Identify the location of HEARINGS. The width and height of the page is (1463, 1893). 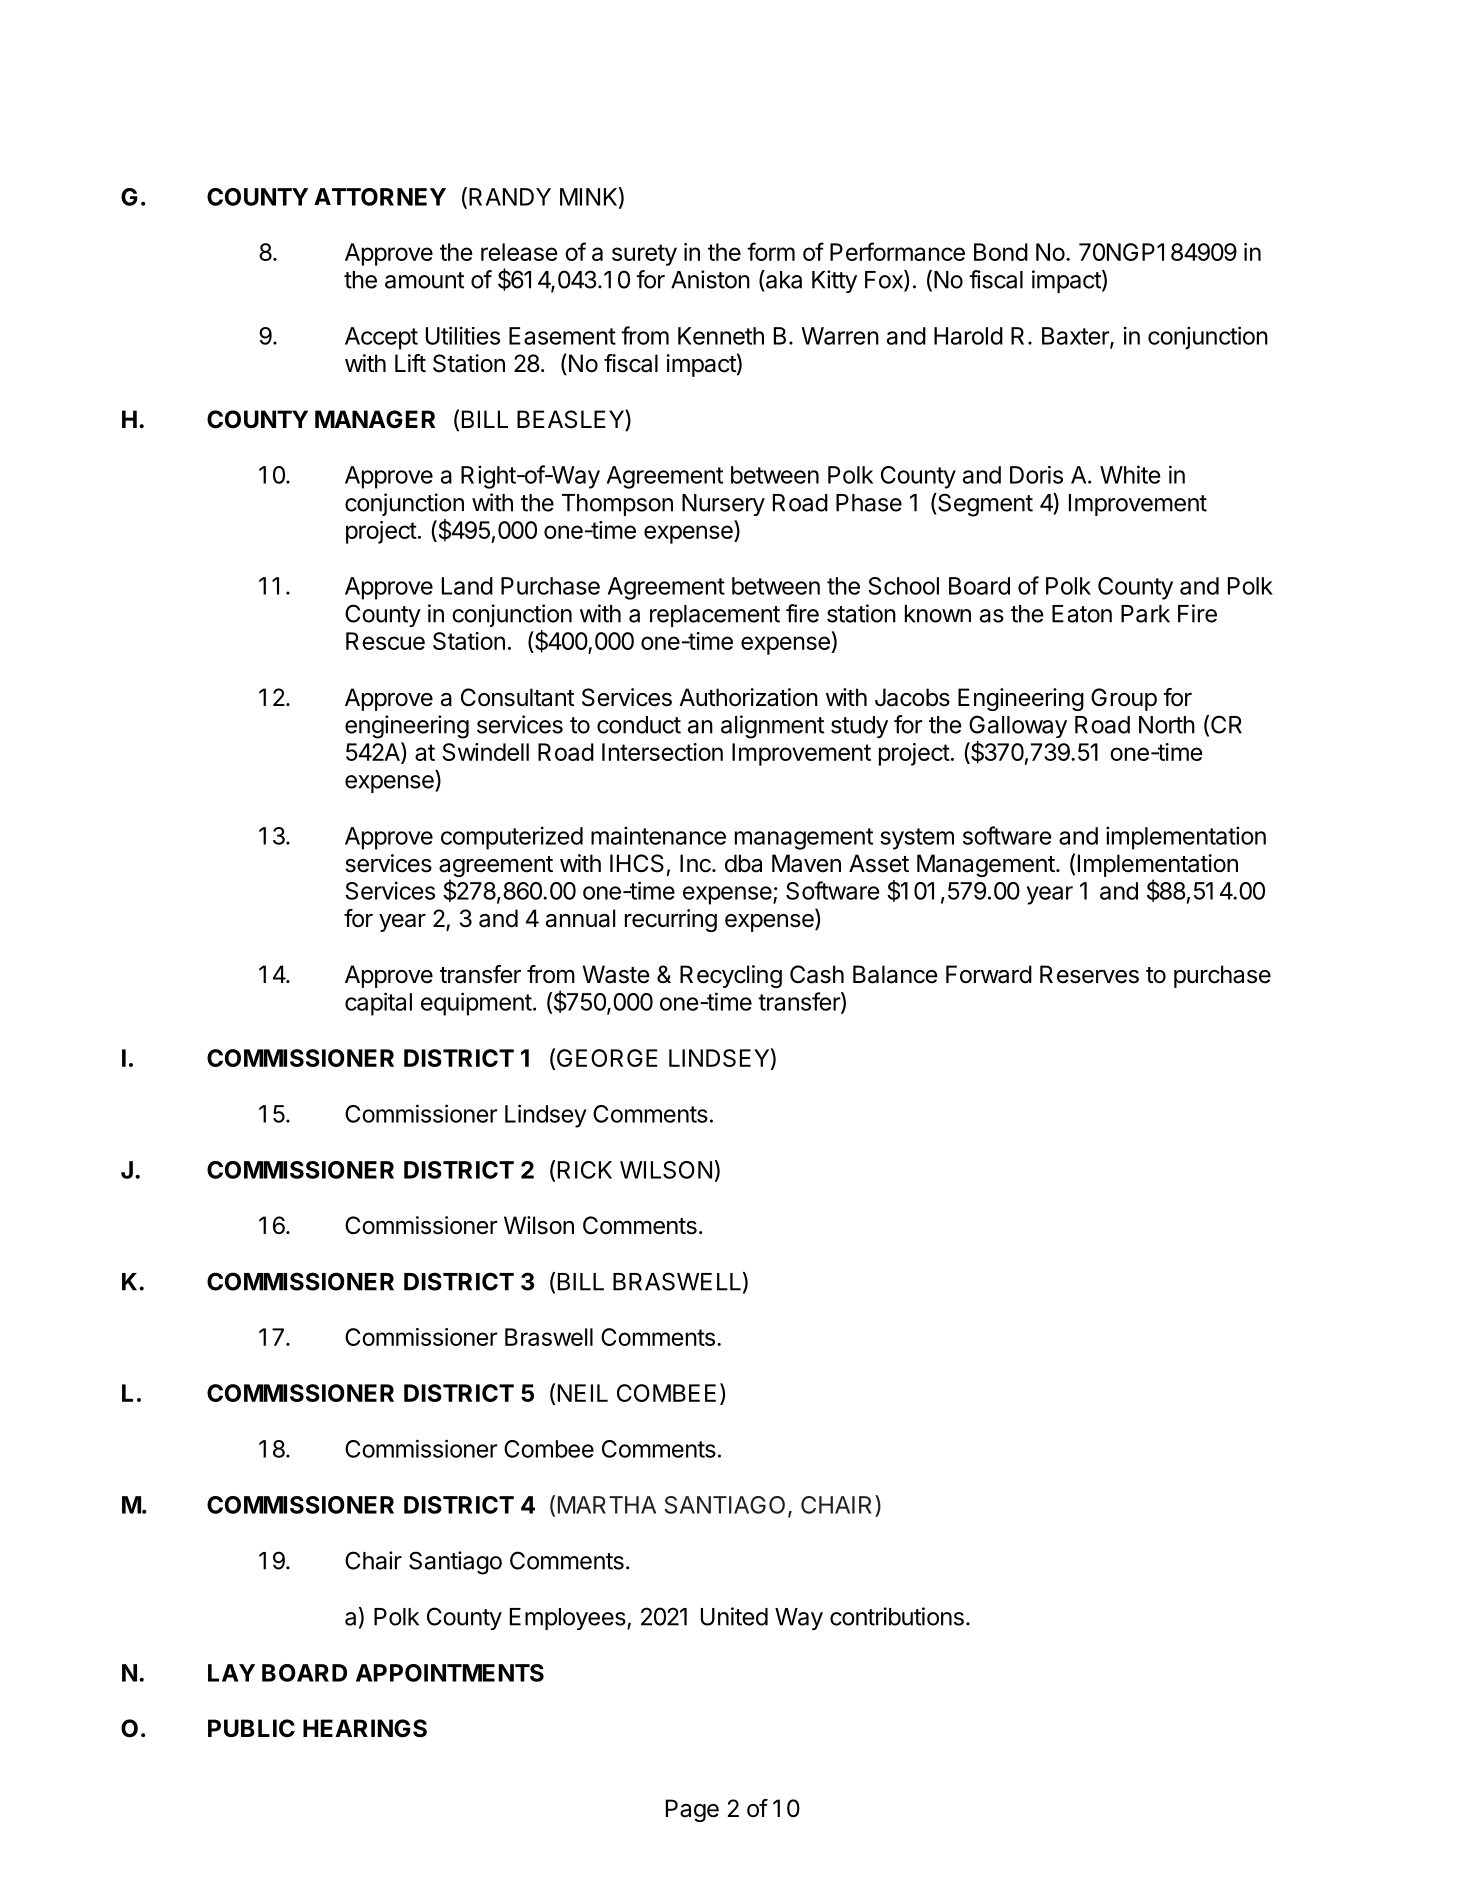
(365, 1728).
